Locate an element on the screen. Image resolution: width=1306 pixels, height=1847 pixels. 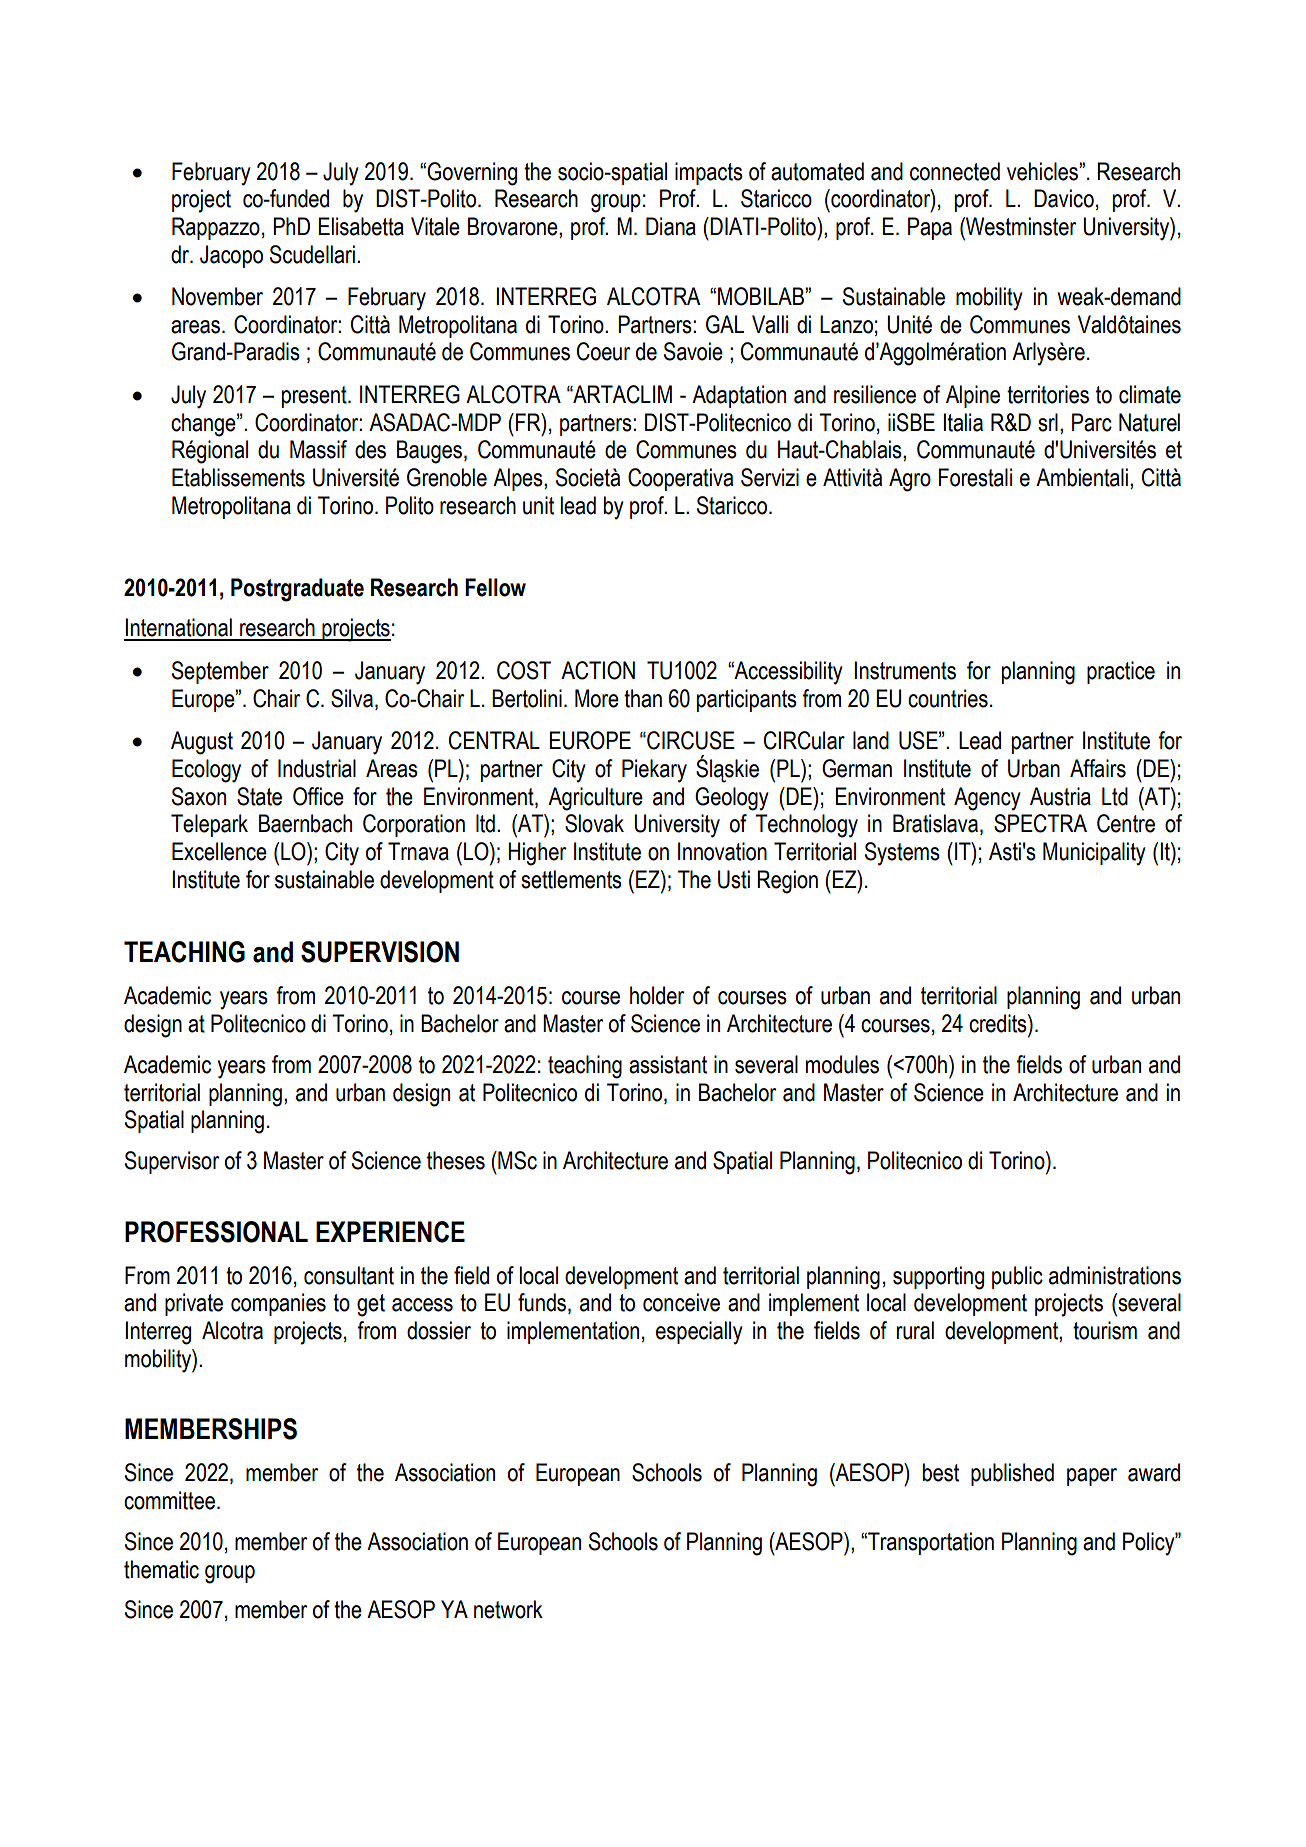
Jacopo is located at coordinates (231, 256).
